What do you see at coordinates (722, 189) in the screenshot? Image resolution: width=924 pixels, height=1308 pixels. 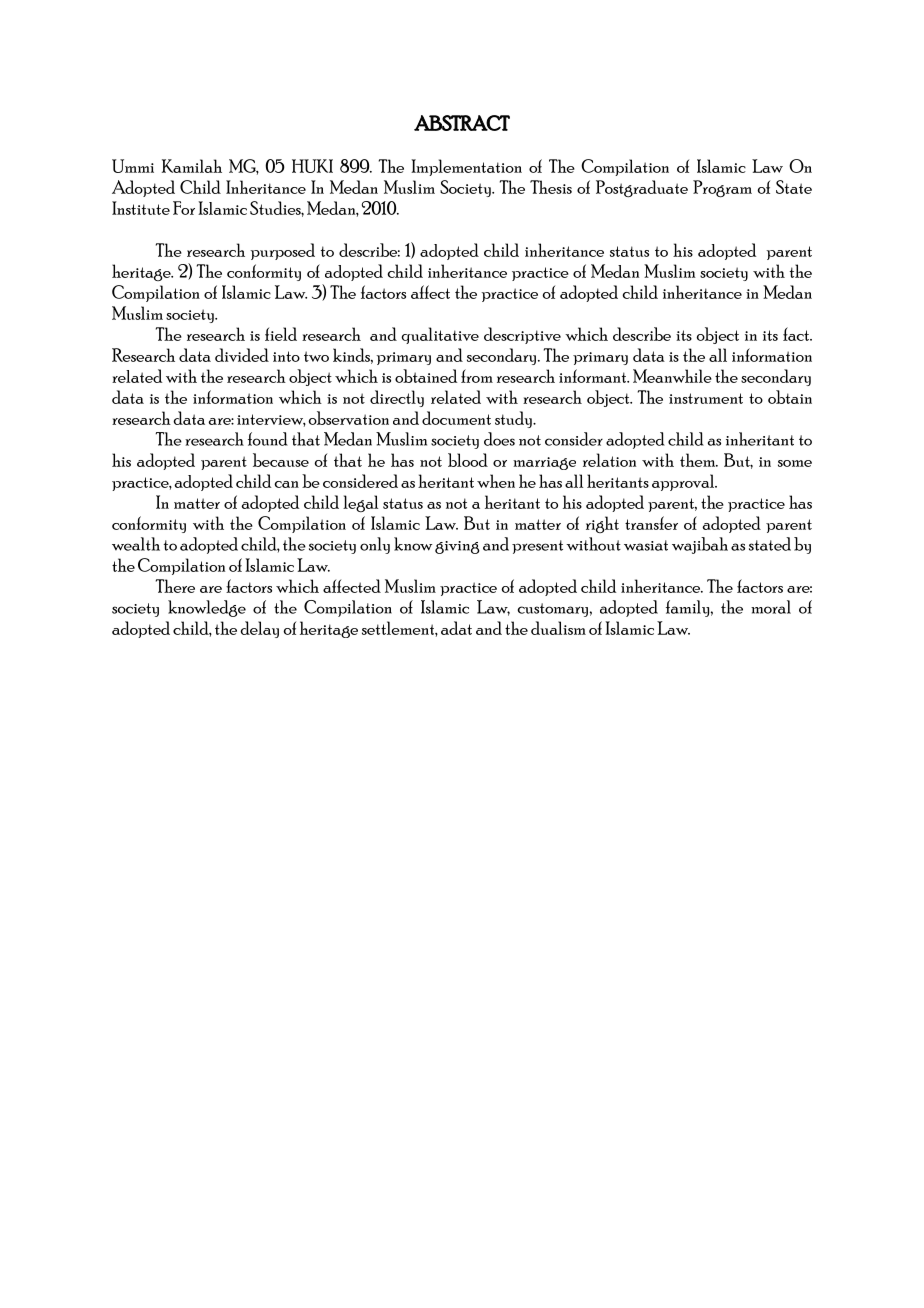 I see `Program` at bounding box center [722, 189].
